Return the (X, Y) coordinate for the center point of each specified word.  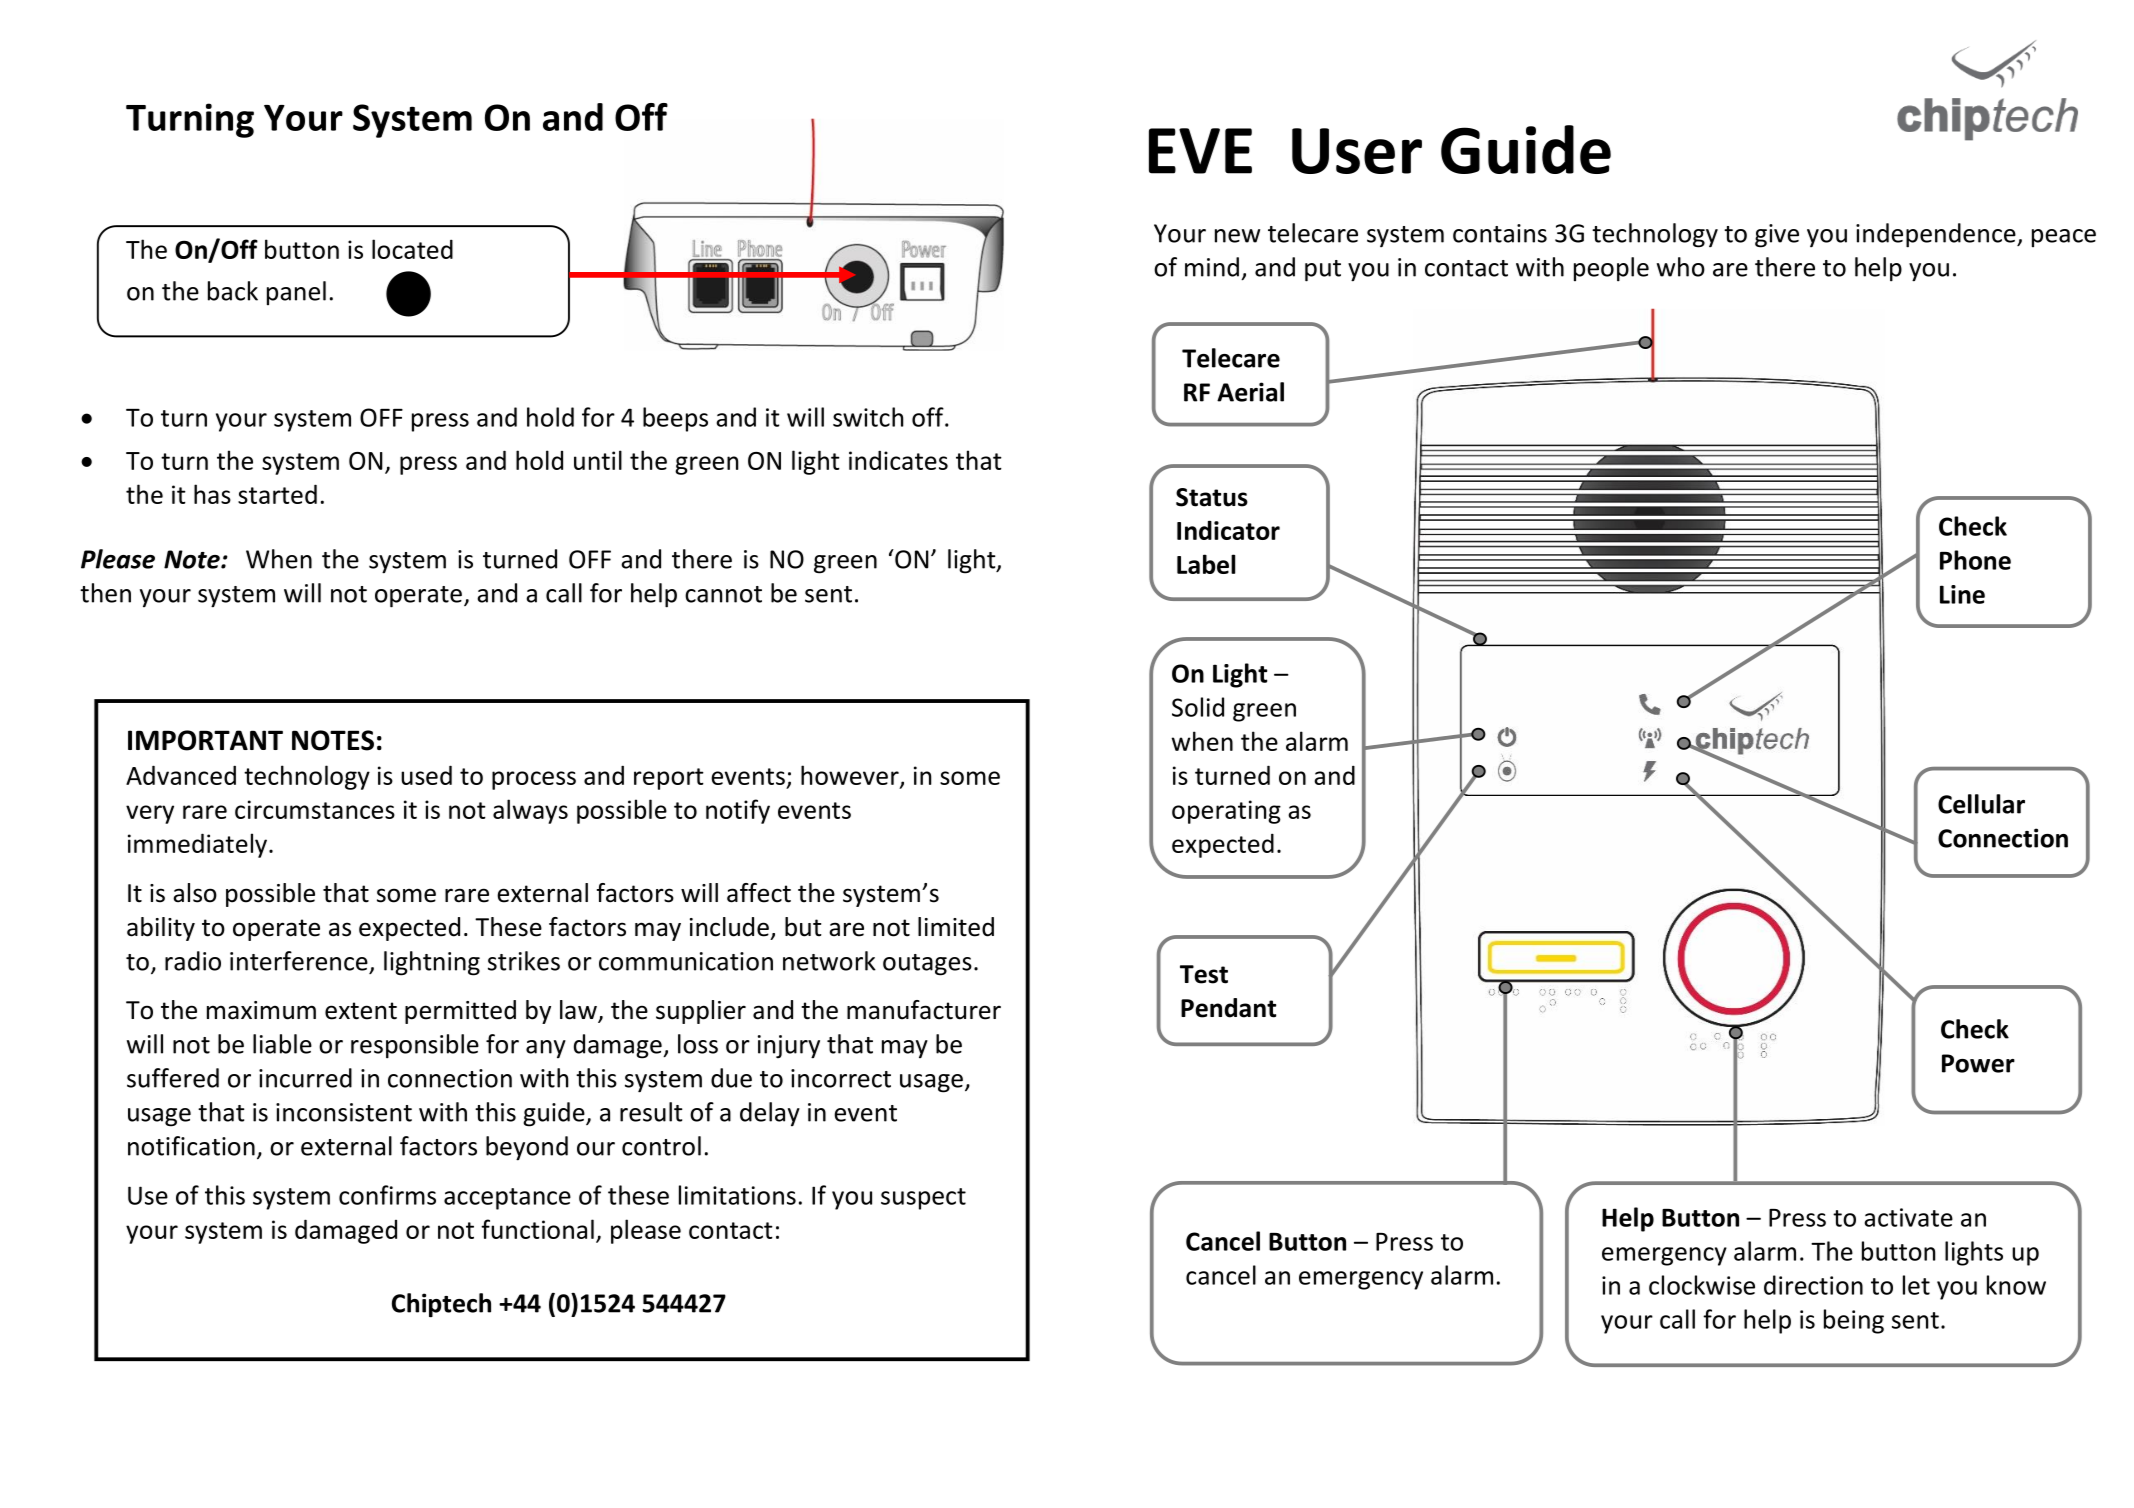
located (412, 249)
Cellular (1981, 804)
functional (537, 1229)
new (1237, 236)
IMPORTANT (205, 740)
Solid (1198, 707)
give (1777, 236)
